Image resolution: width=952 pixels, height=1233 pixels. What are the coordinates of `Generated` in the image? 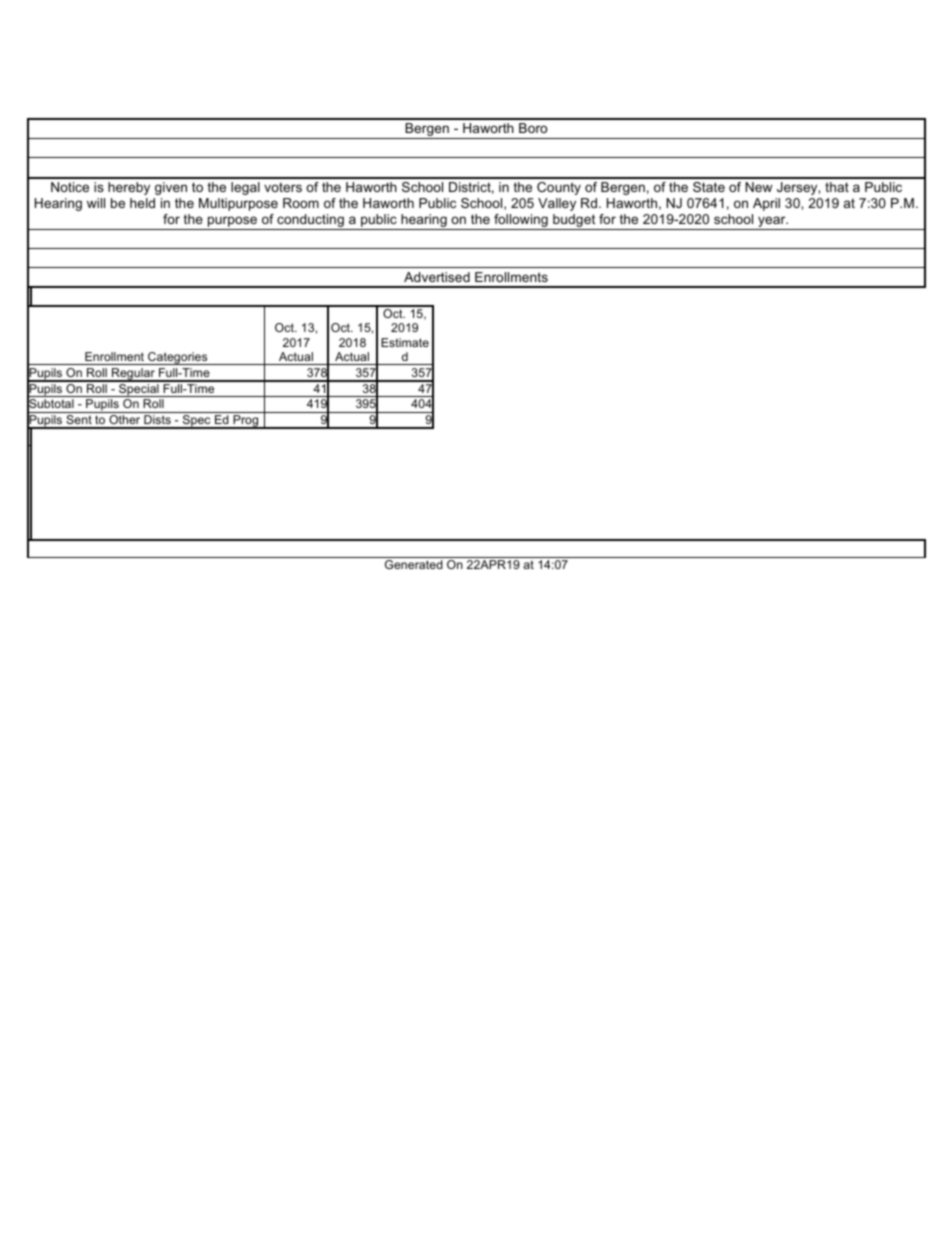 It's located at (414, 564).
